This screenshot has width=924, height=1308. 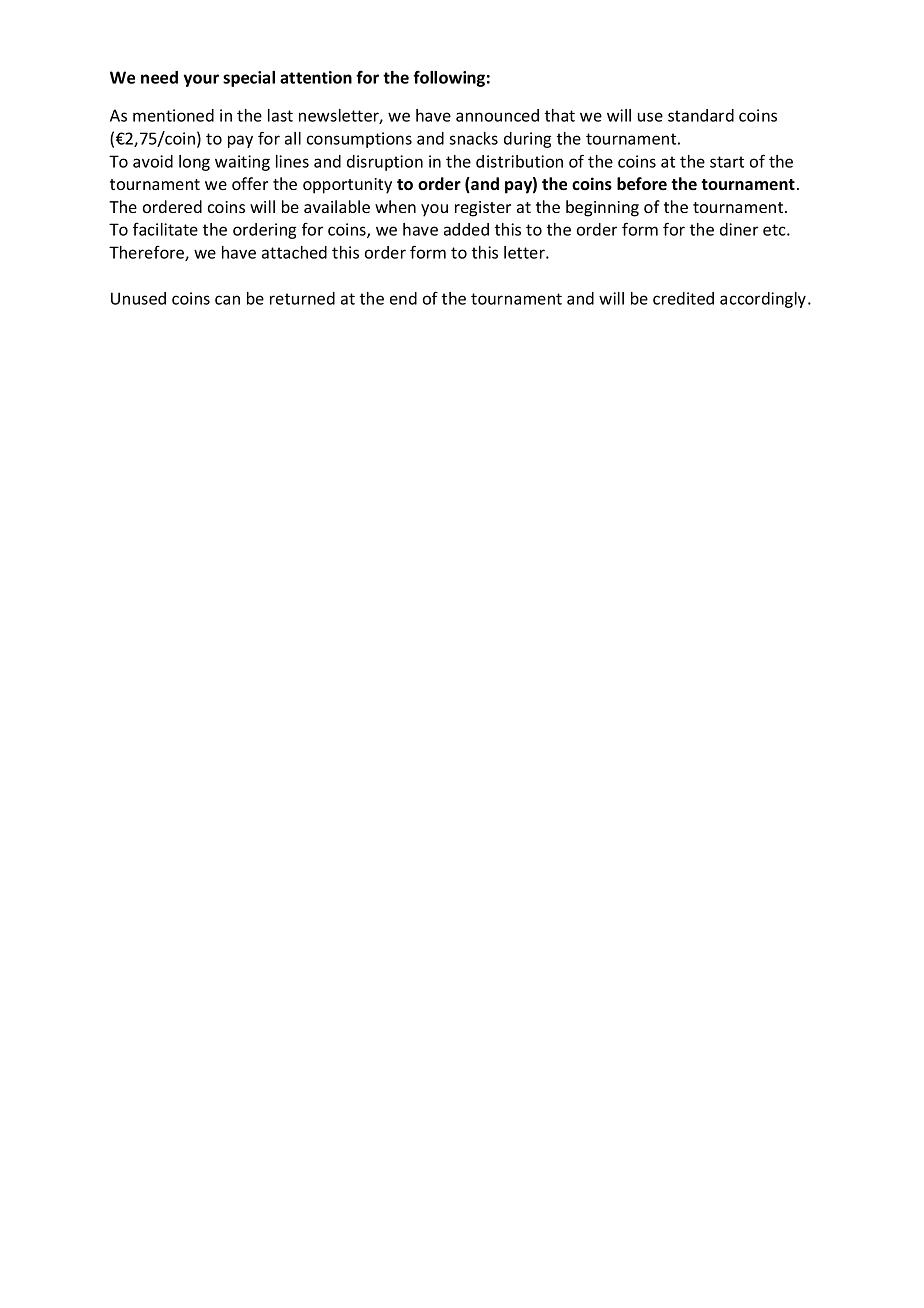 What do you see at coordinates (701, 115) in the screenshot?
I see `standard` at bounding box center [701, 115].
